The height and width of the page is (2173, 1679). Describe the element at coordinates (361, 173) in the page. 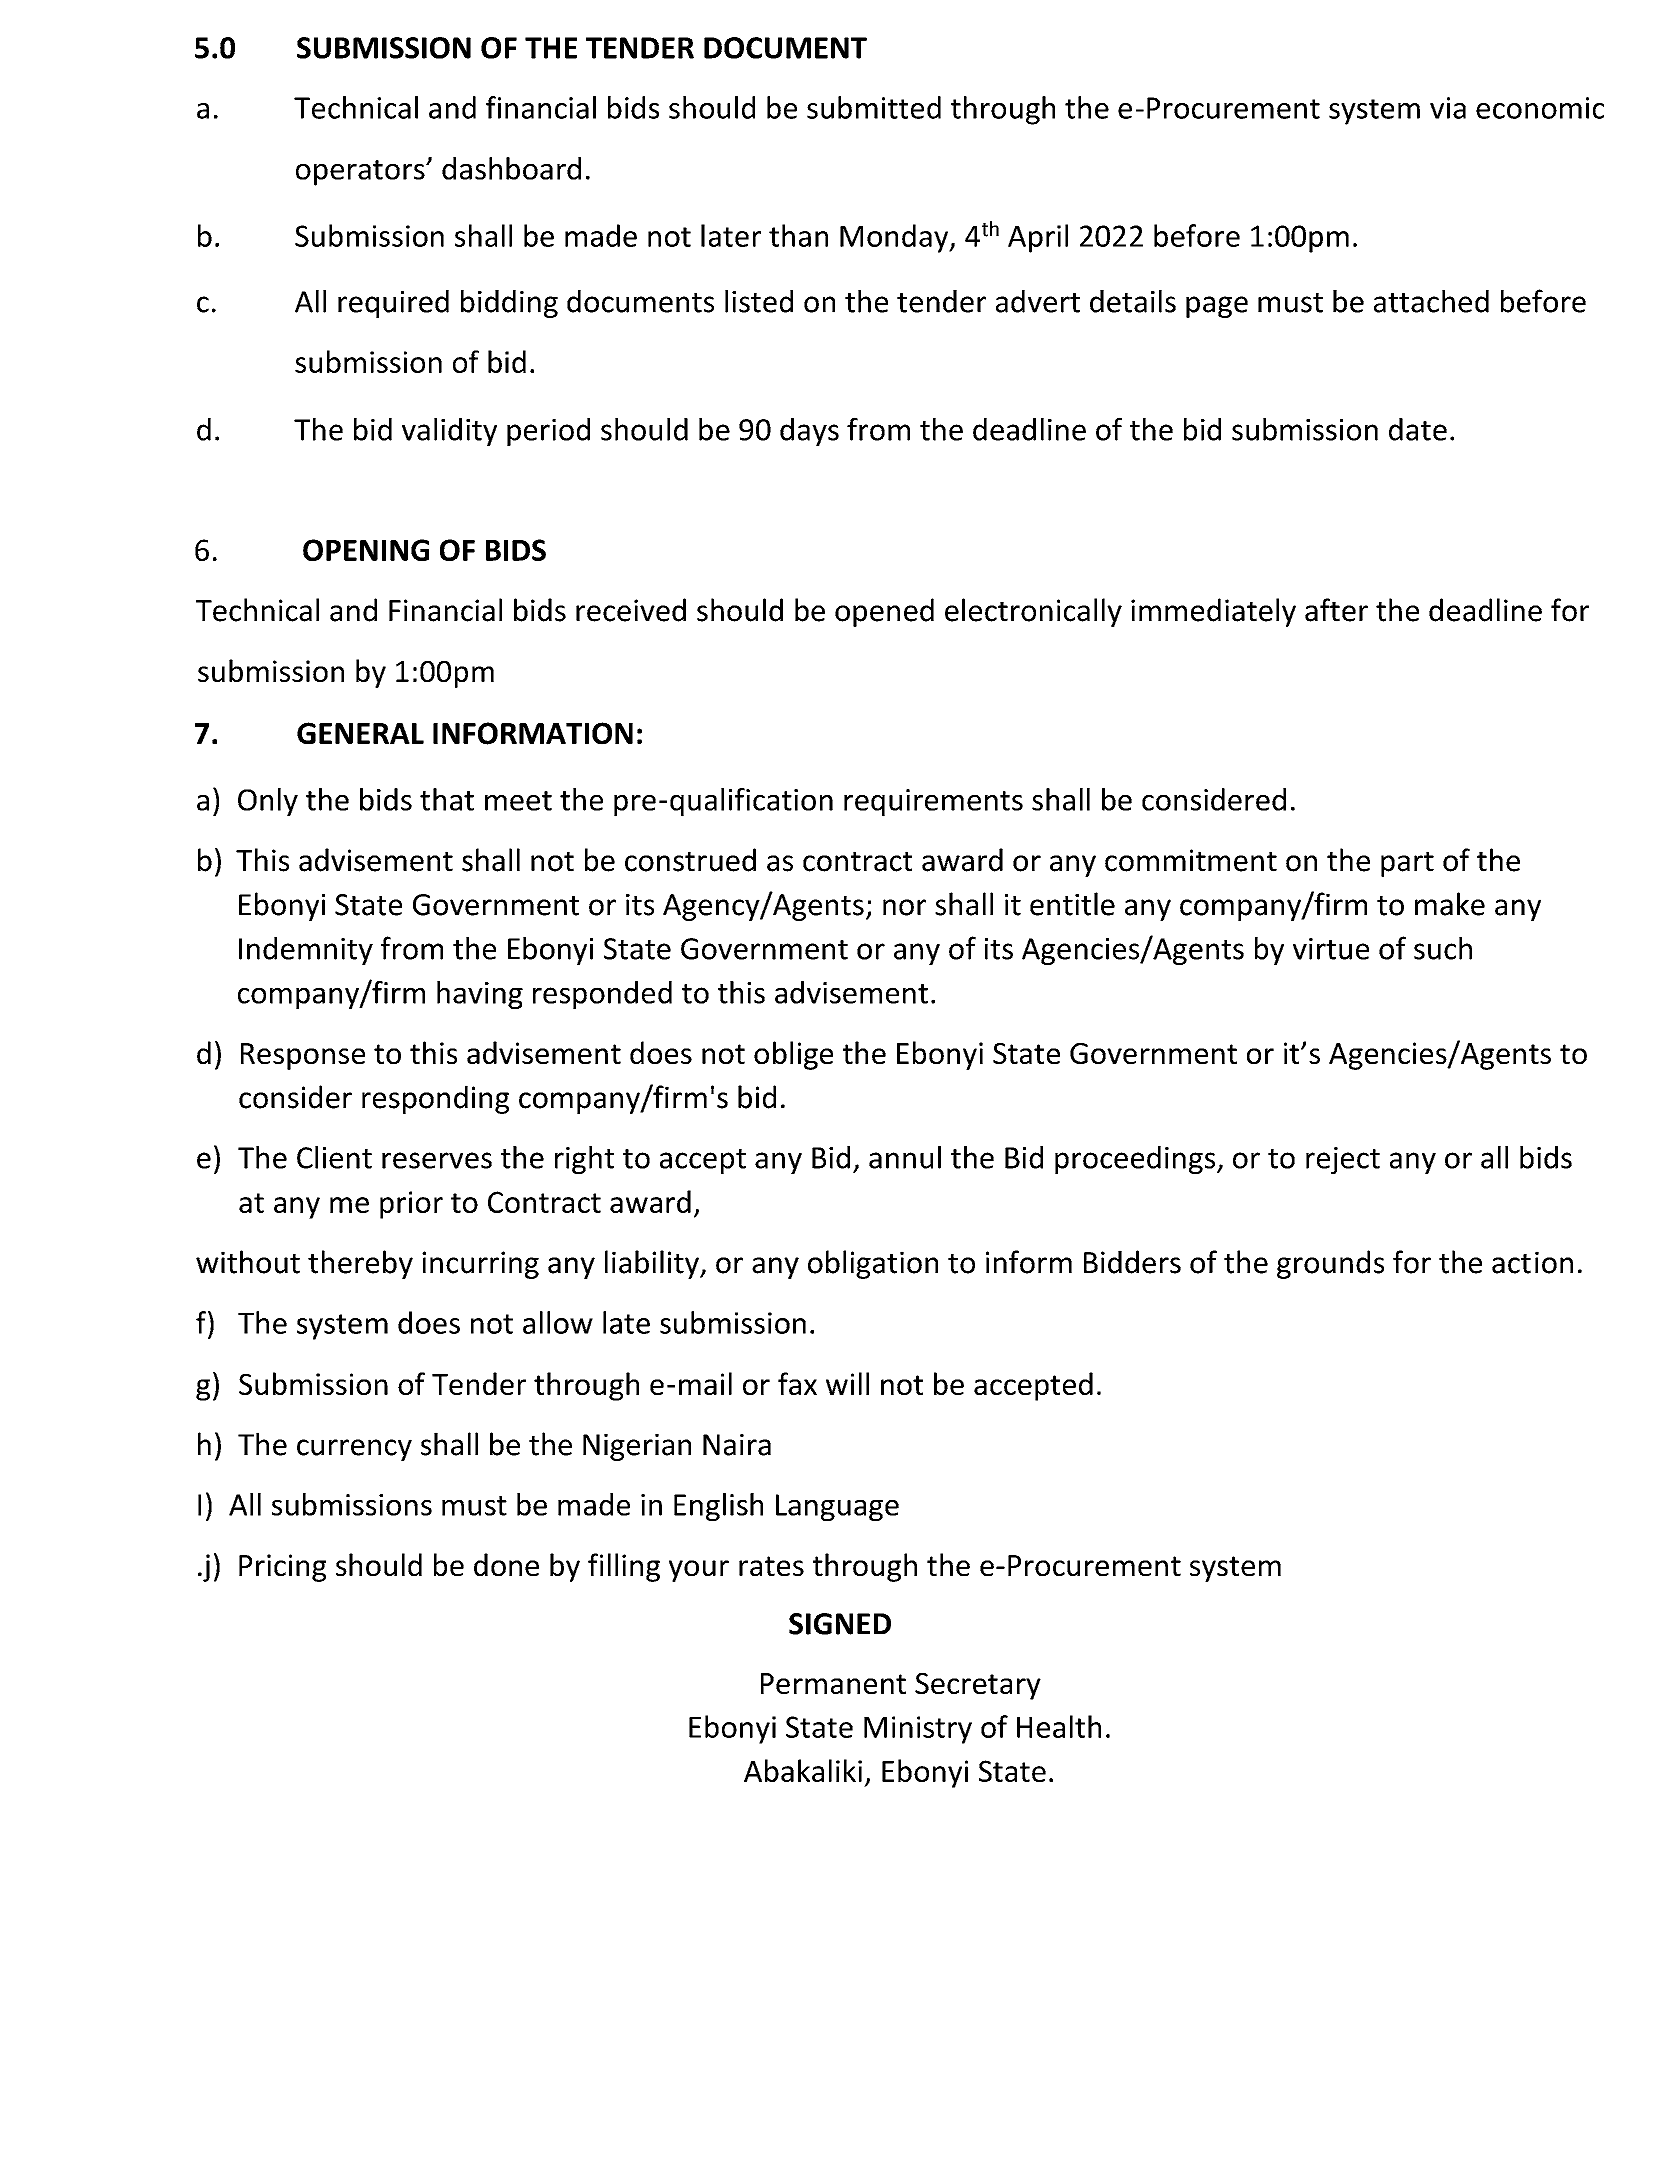

I see `operators` at that location.
